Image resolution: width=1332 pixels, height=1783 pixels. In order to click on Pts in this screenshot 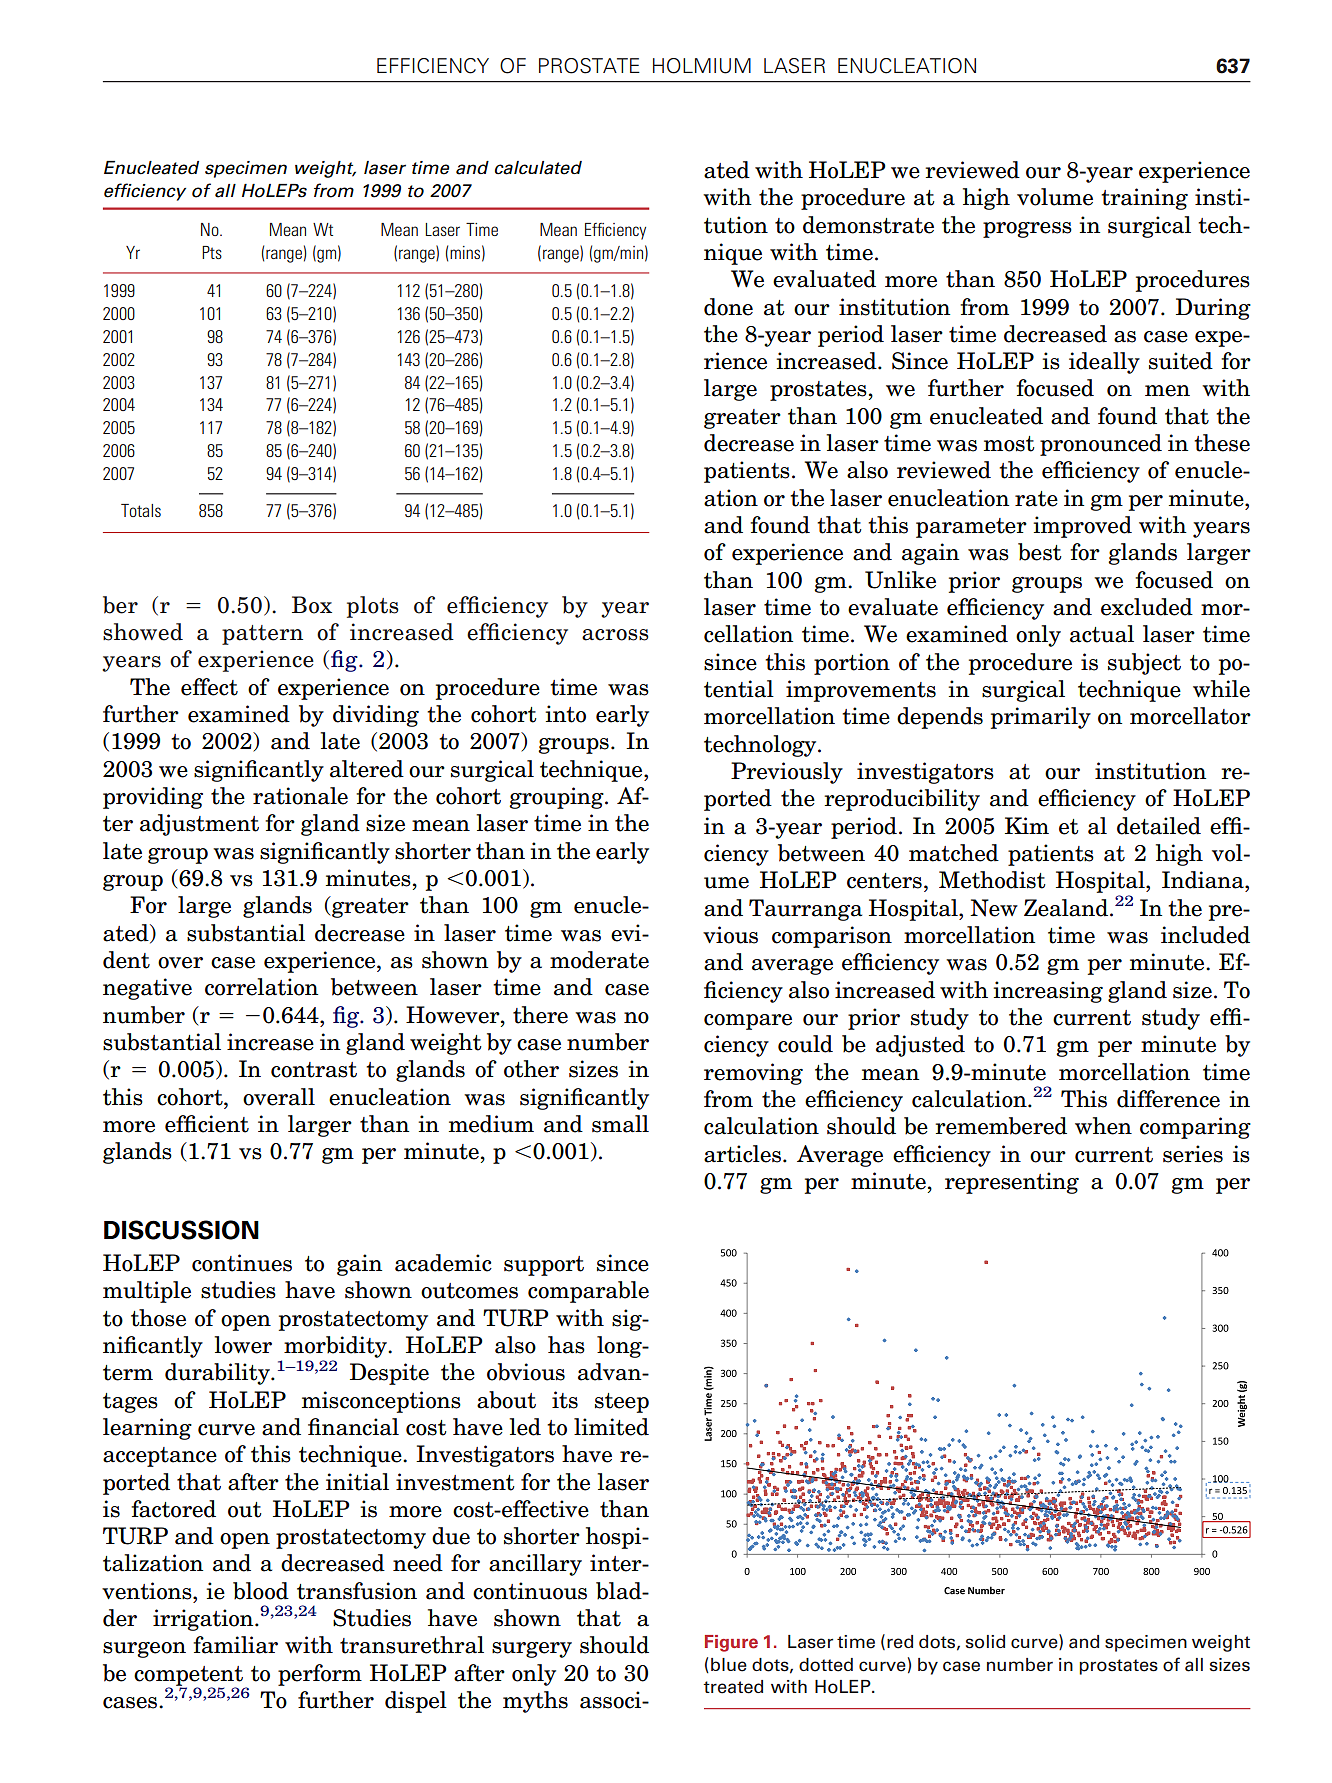, I will do `click(212, 252)`.
